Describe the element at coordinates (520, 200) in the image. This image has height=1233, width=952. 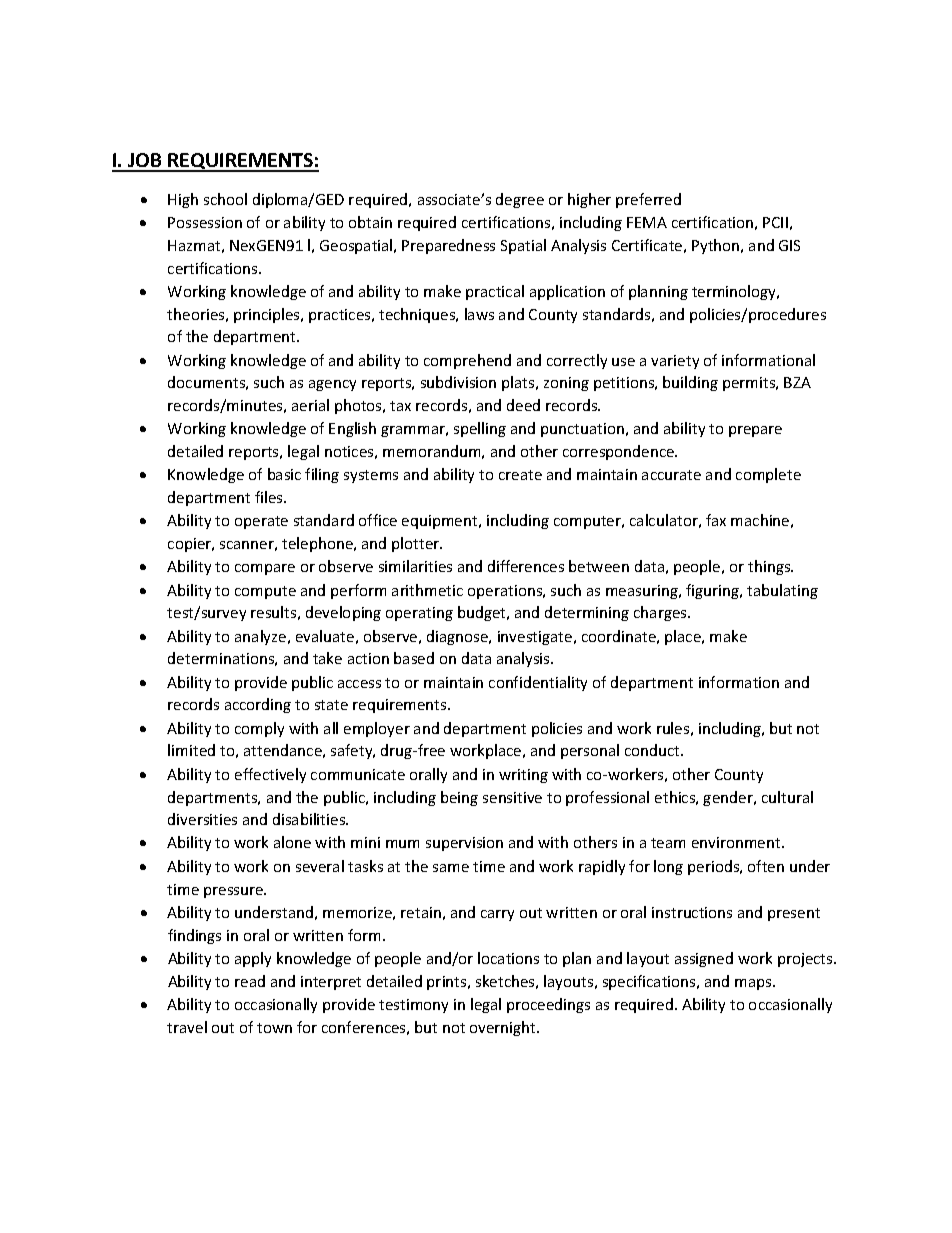
I see `degree` at that location.
